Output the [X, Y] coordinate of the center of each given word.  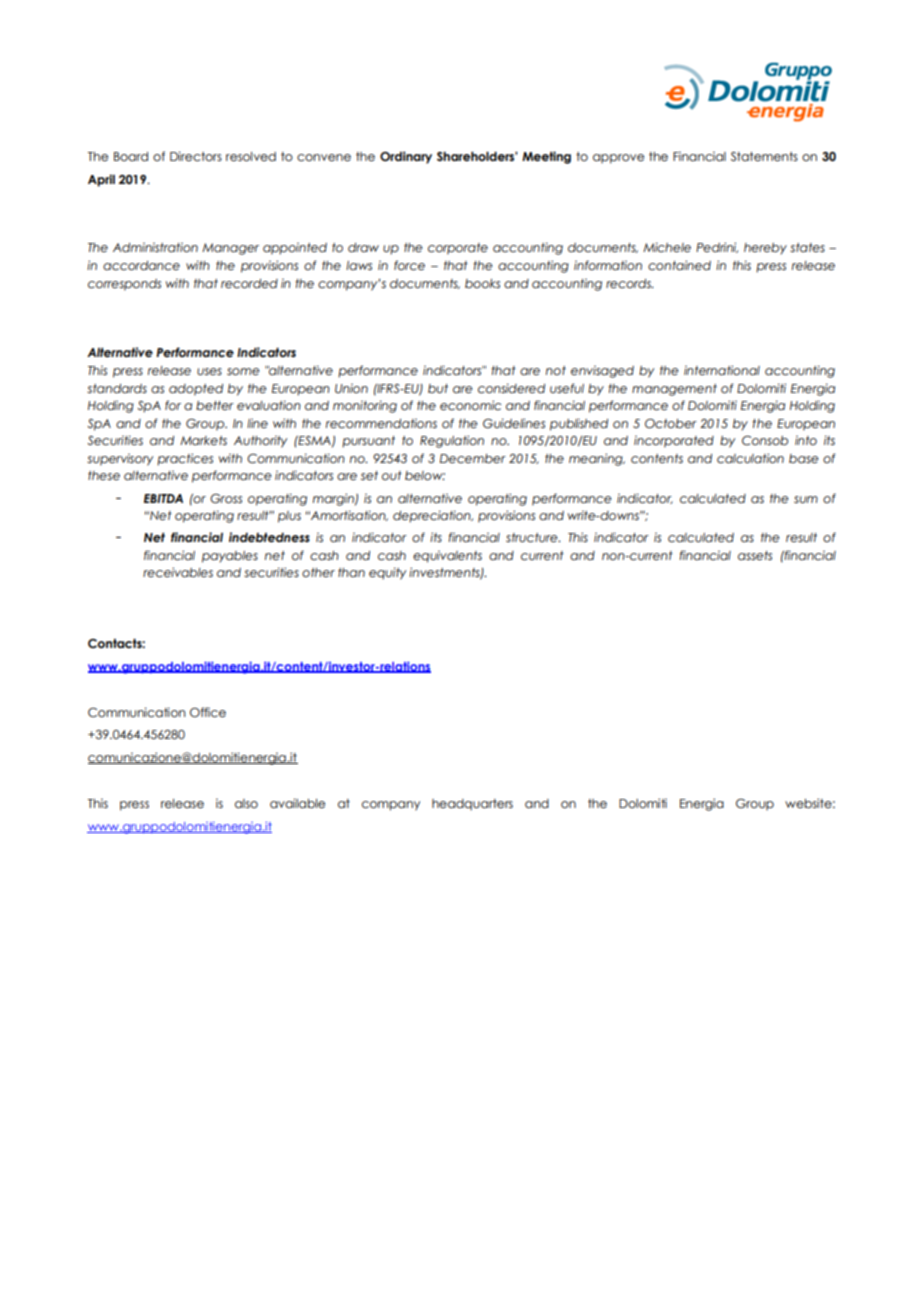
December [473, 458]
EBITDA [163, 498]
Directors [196, 156]
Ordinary [406, 157]
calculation [750, 458]
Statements [764, 156]
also [246, 803]
